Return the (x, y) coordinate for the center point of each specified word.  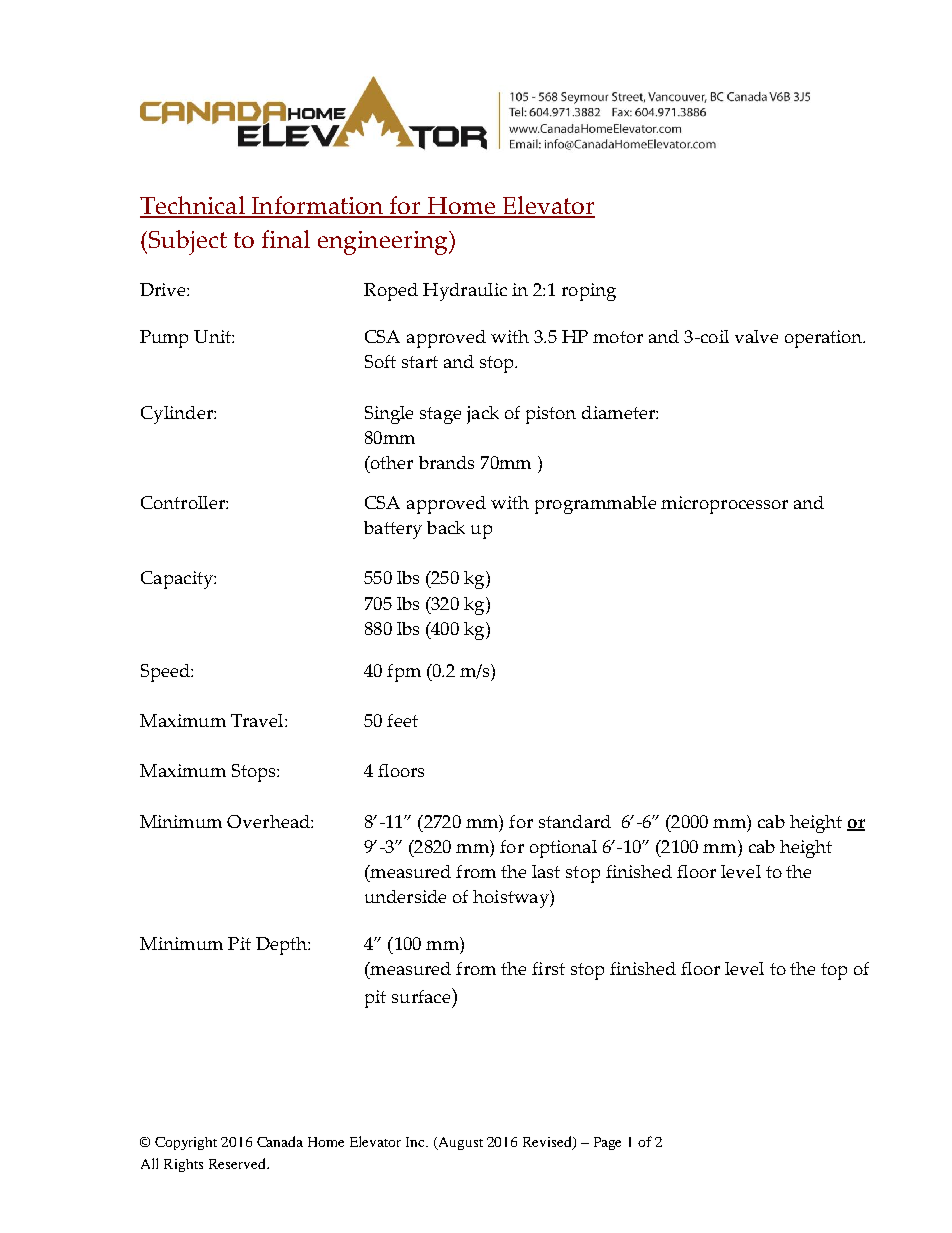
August (459, 1143)
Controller (184, 502)
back (446, 527)
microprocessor (724, 505)
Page (607, 1143)
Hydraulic (465, 292)
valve (756, 336)
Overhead (269, 821)
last (546, 871)
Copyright (186, 1143)
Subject (188, 242)
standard (575, 821)
